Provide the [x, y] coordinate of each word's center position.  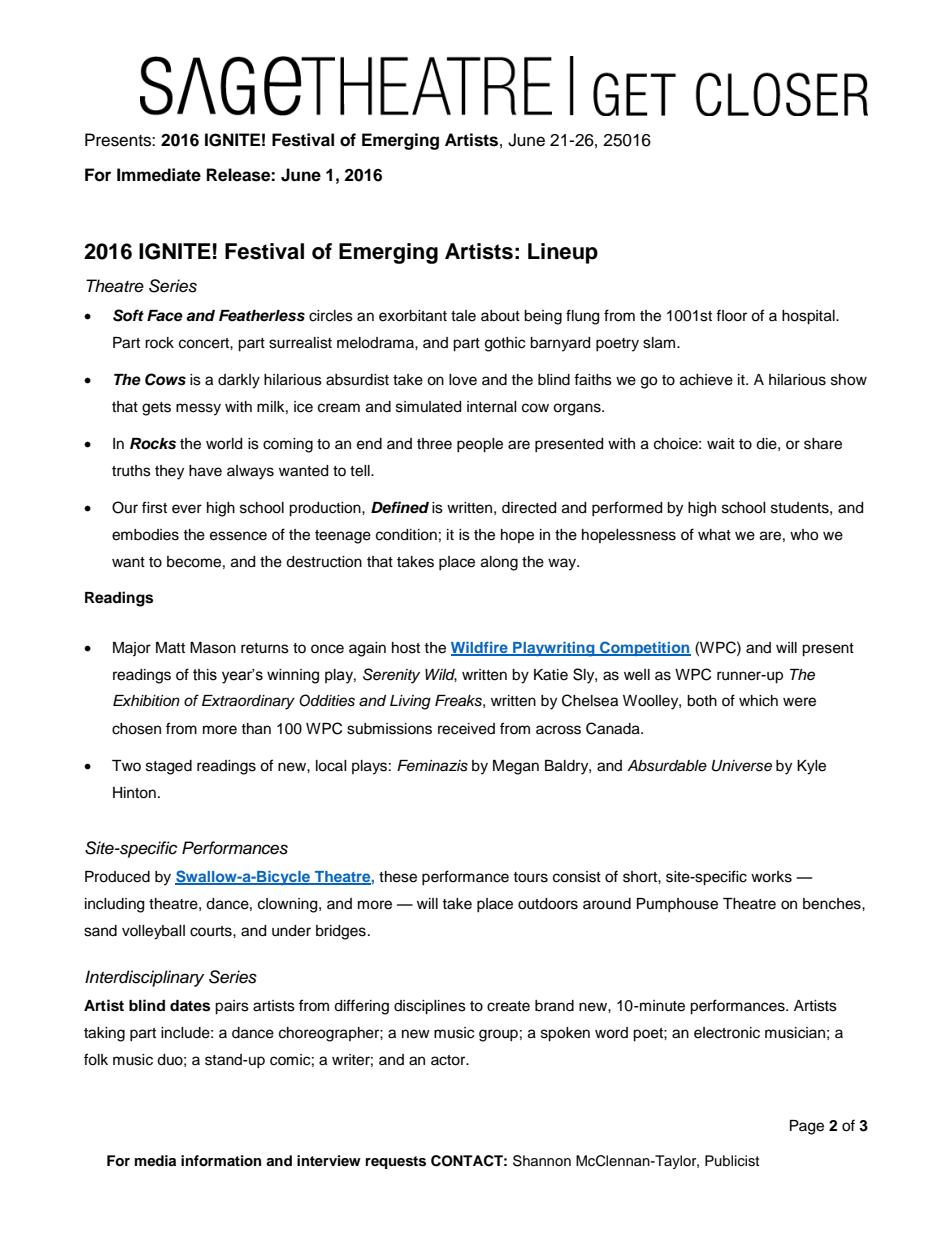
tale [463, 316]
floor [731, 315]
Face [165, 316]
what [714, 534]
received [466, 729]
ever [187, 509]
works [771, 877]
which [758, 701]
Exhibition [146, 700]
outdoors [548, 904]
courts [212, 931]
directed [529, 508]
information [221, 1161]
